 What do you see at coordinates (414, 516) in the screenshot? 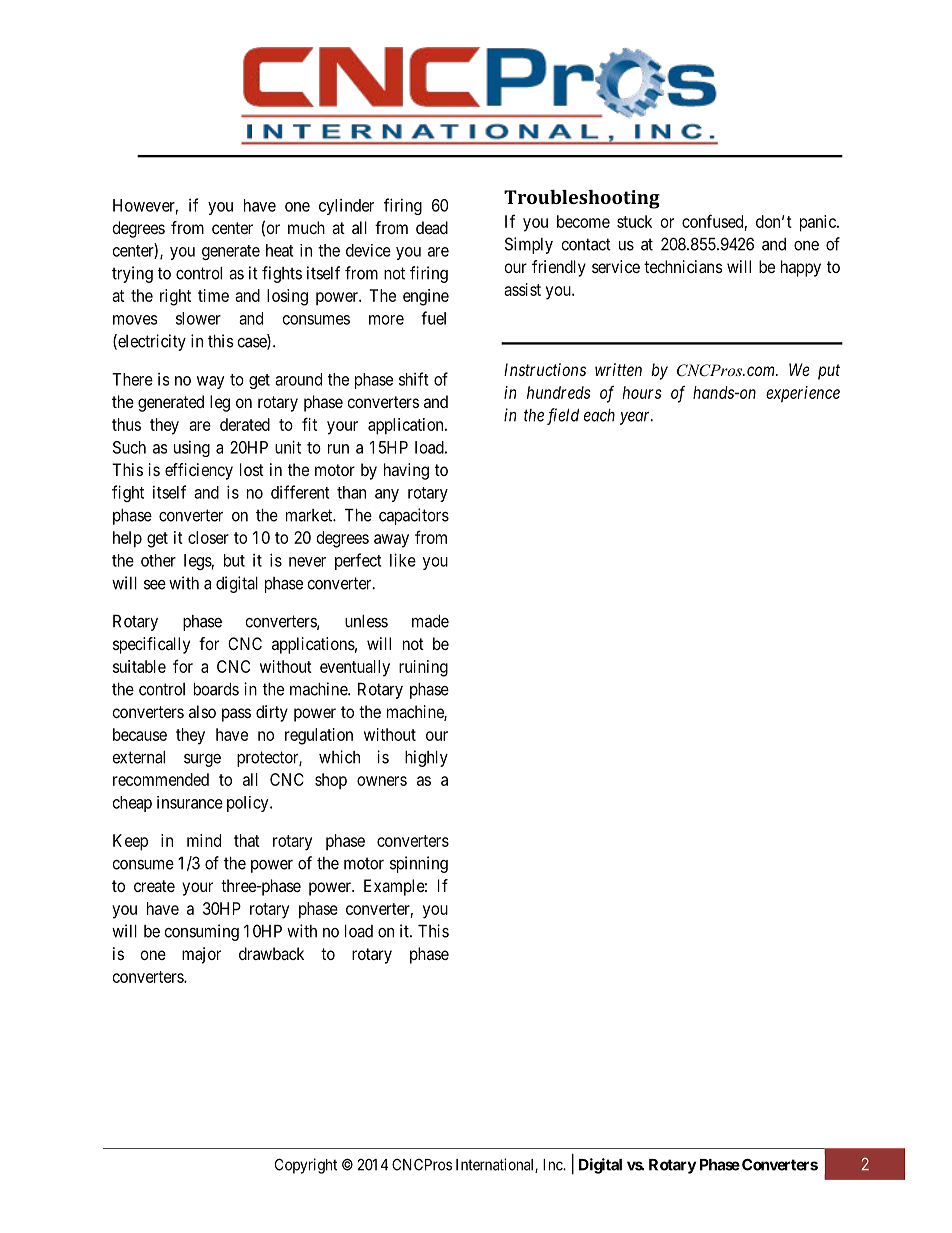
I see `capacitors` at bounding box center [414, 516].
